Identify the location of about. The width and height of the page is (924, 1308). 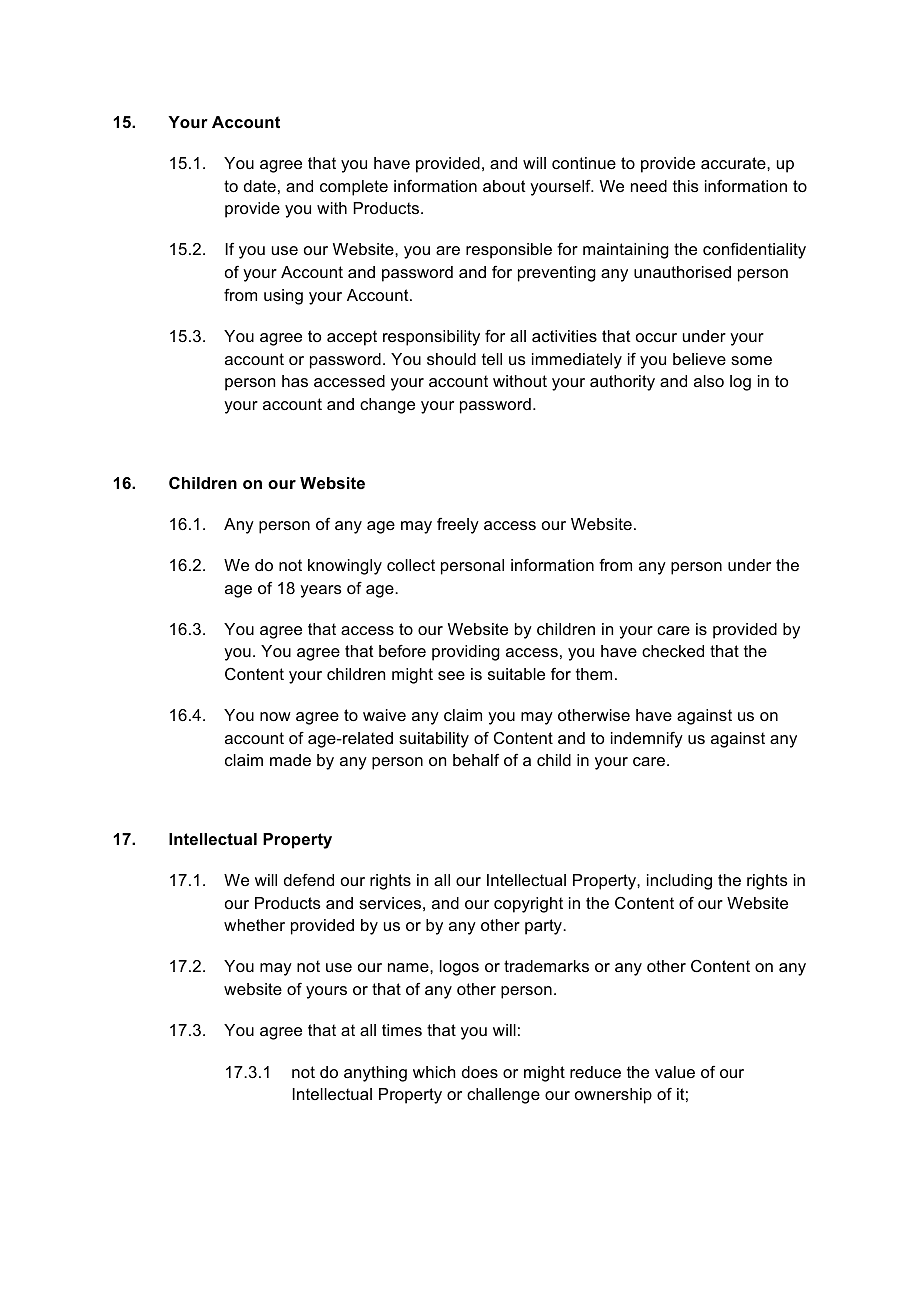
(504, 186).
